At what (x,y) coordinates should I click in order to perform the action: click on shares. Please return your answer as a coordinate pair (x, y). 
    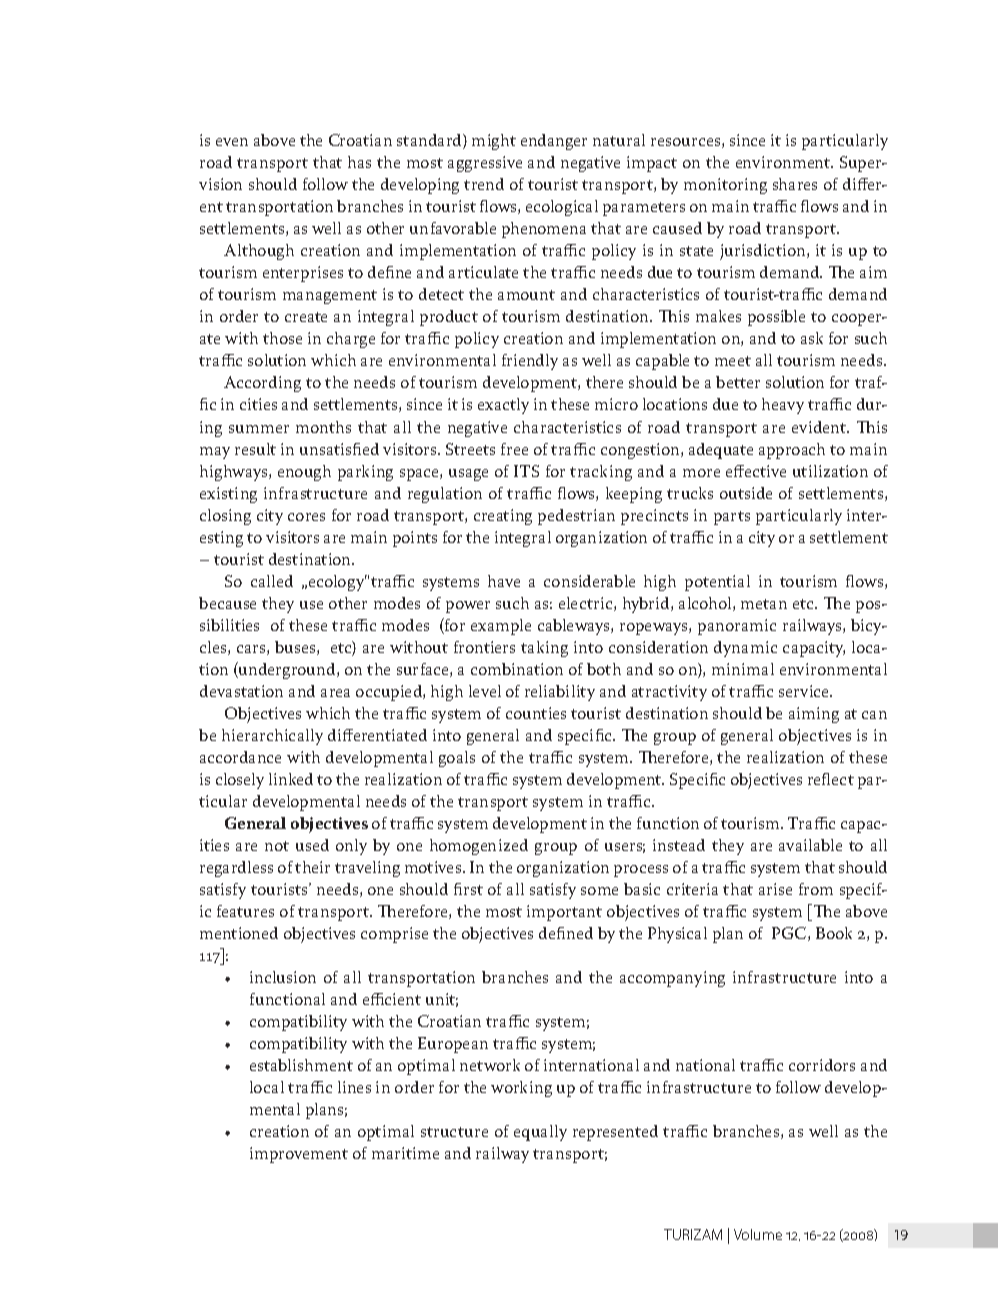
    Looking at the image, I should click on (795, 184).
